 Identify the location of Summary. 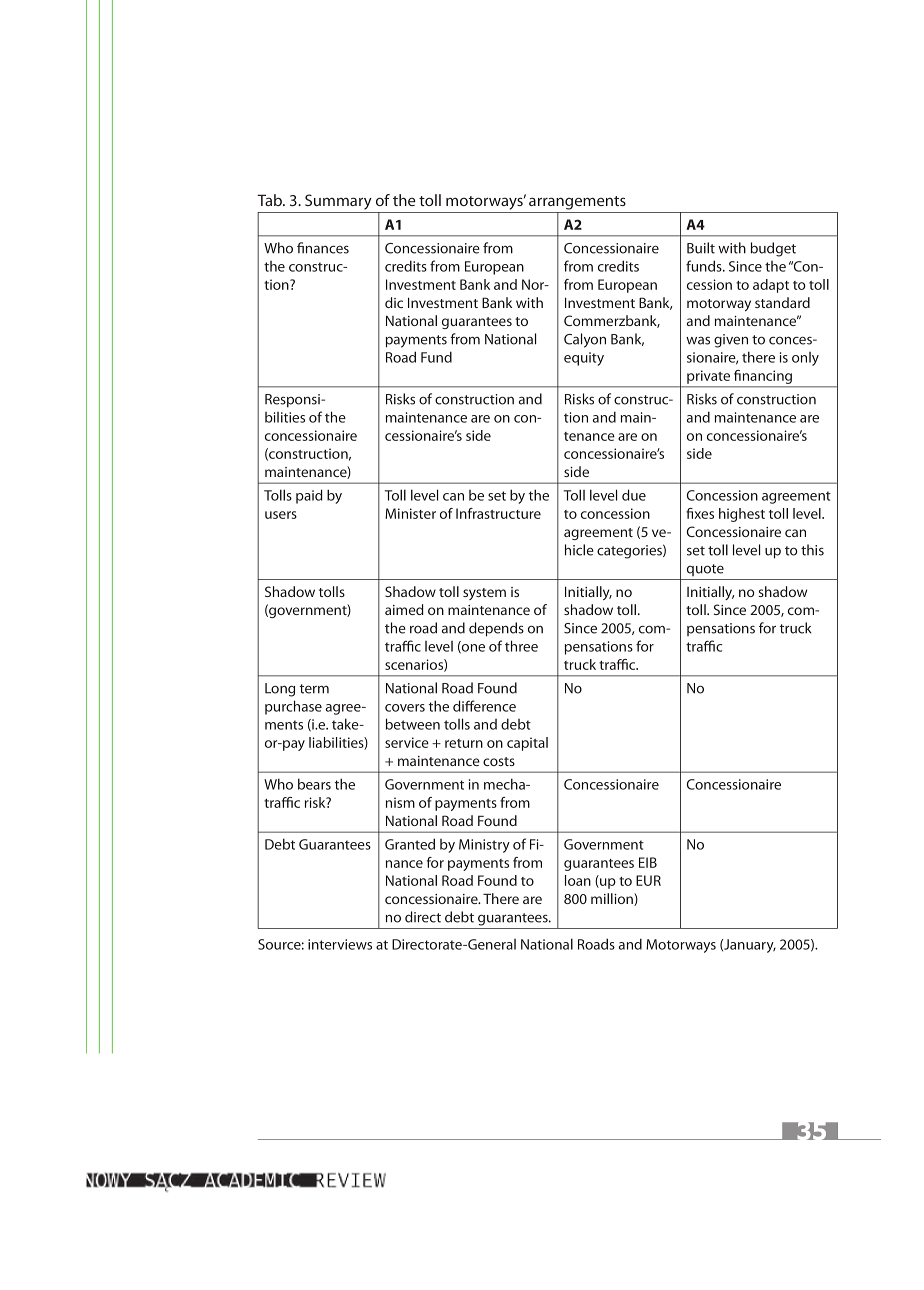
(338, 202).
